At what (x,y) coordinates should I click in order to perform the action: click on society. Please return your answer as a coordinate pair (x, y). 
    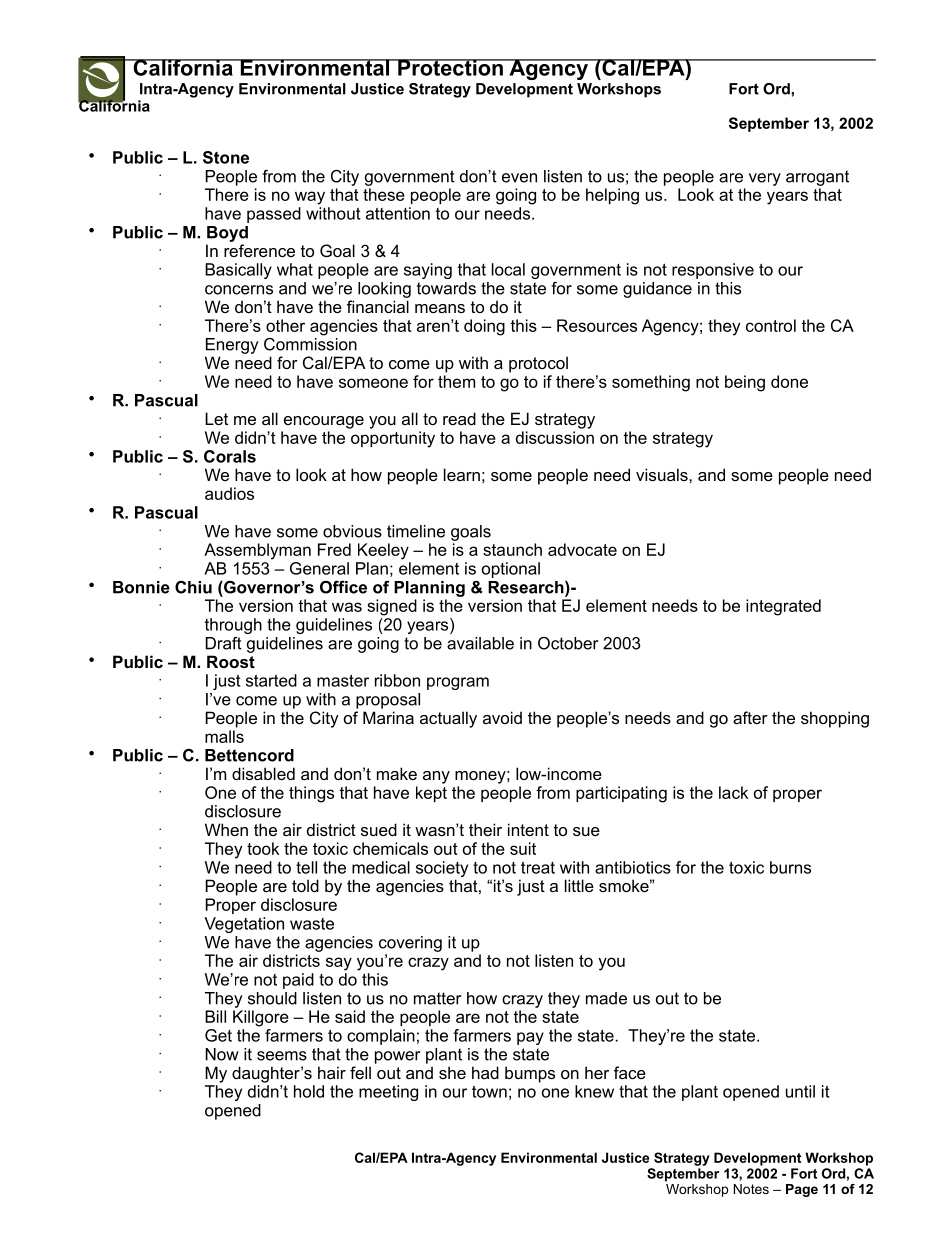
    Looking at the image, I should click on (442, 869).
